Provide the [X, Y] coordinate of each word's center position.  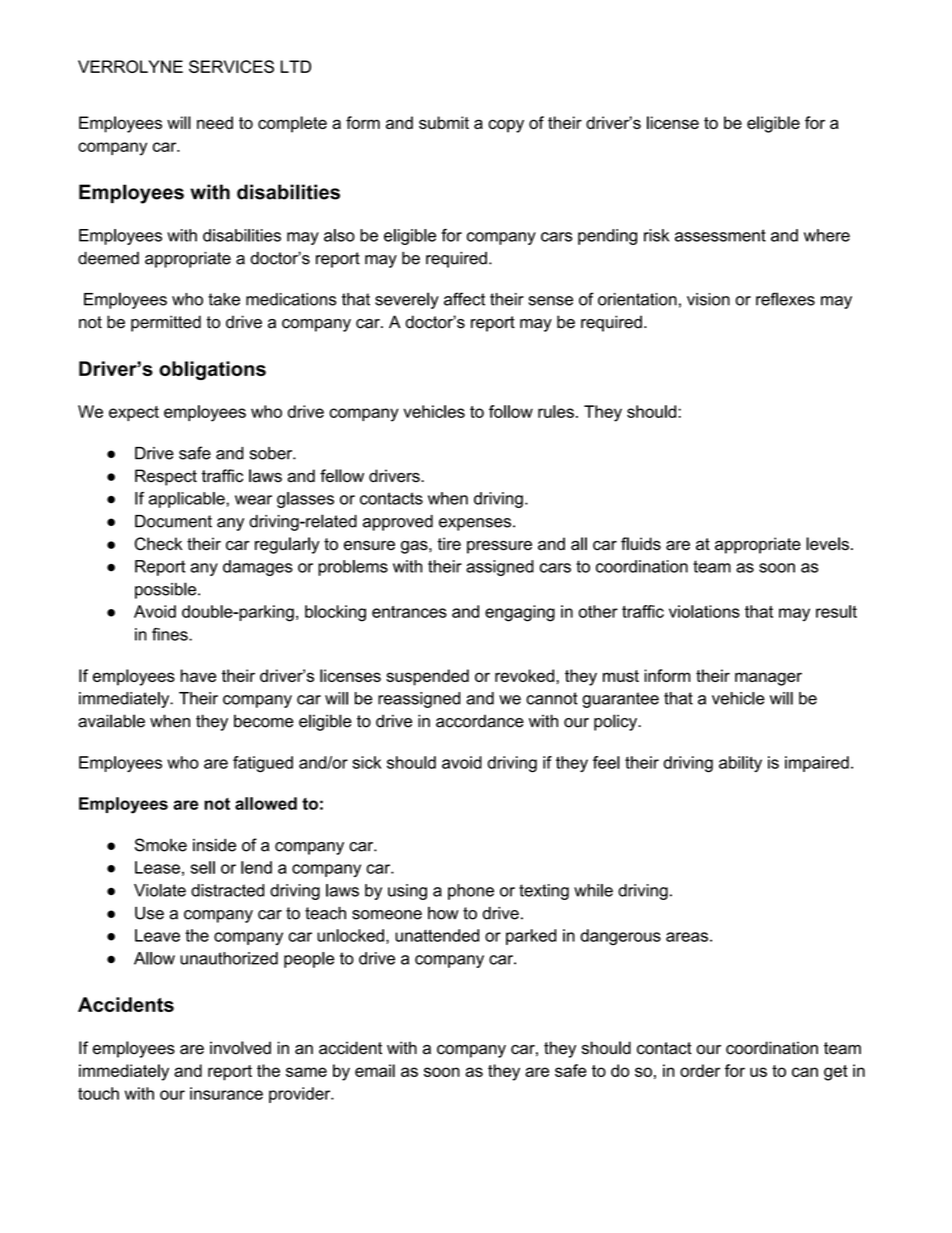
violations [704, 611]
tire [449, 544]
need [215, 122]
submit [444, 122]
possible [167, 590]
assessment [720, 235]
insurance [226, 1093]
